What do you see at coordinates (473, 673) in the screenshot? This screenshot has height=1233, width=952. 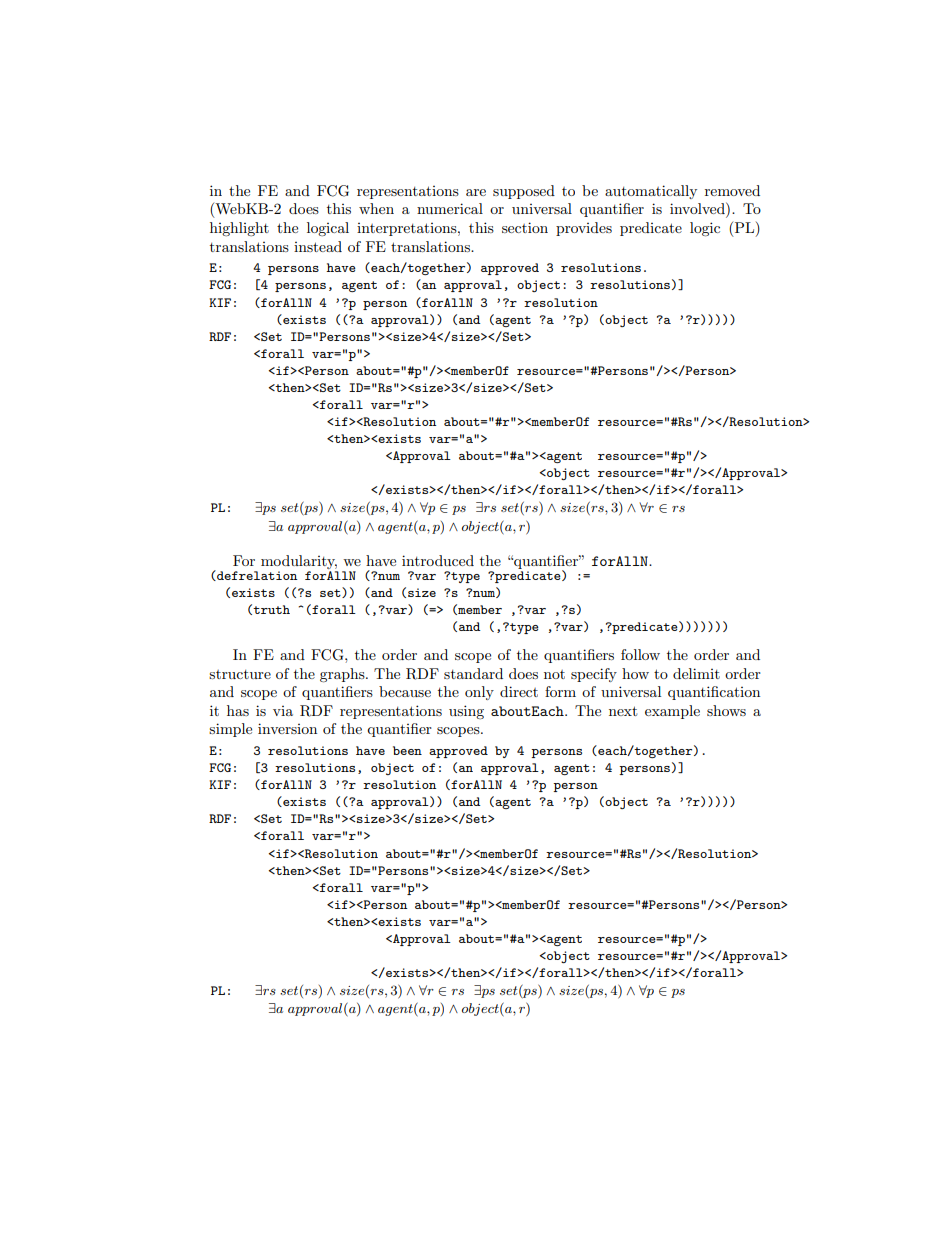 I see `standard` at bounding box center [473, 673].
